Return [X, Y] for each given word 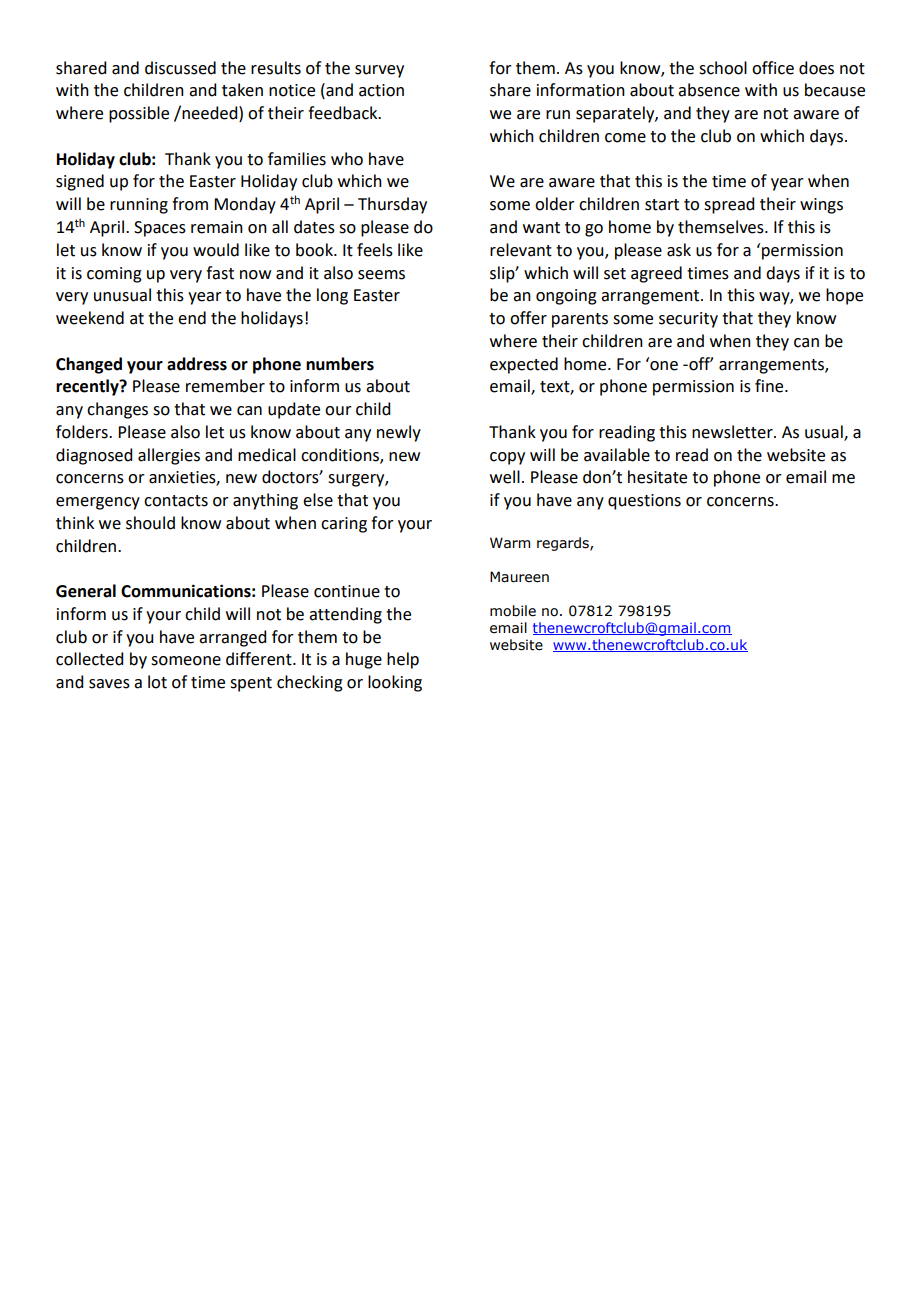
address [197, 364]
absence [709, 90]
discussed [180, 68]
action [381, 90]
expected [524, 365]
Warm [510, 543]
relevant [521, 250]
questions [644, 502]
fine [770, 386]
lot [157, 682]
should [150, 523]
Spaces [160, 229]
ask [679, 250]
